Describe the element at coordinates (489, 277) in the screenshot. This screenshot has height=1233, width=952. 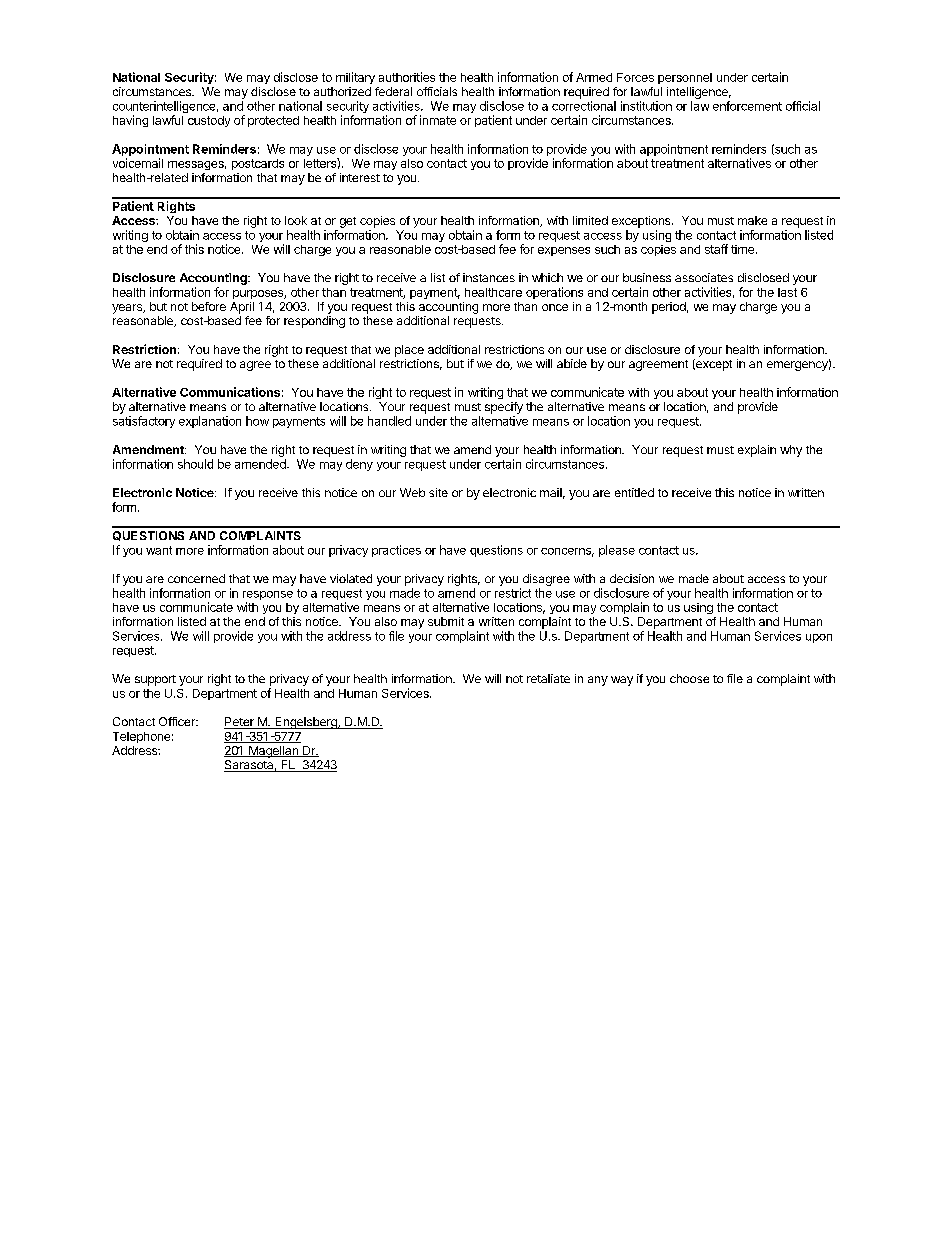
I see `instances` at that location.
